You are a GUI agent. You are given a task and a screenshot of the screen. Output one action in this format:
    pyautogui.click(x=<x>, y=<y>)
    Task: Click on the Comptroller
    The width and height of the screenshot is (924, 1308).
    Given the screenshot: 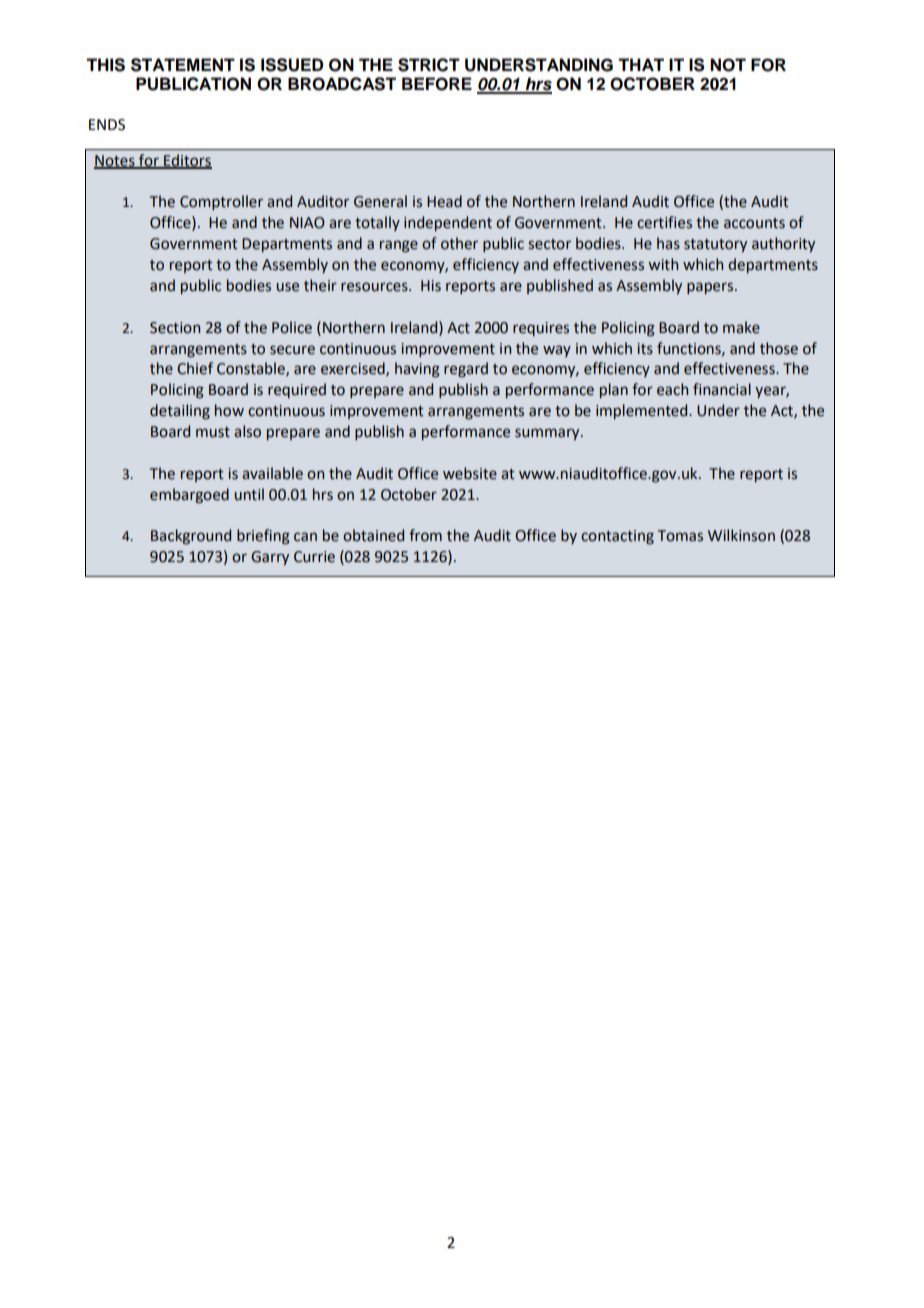 What is the action you would take?
    pyautogui.click(x=221, y=202)
